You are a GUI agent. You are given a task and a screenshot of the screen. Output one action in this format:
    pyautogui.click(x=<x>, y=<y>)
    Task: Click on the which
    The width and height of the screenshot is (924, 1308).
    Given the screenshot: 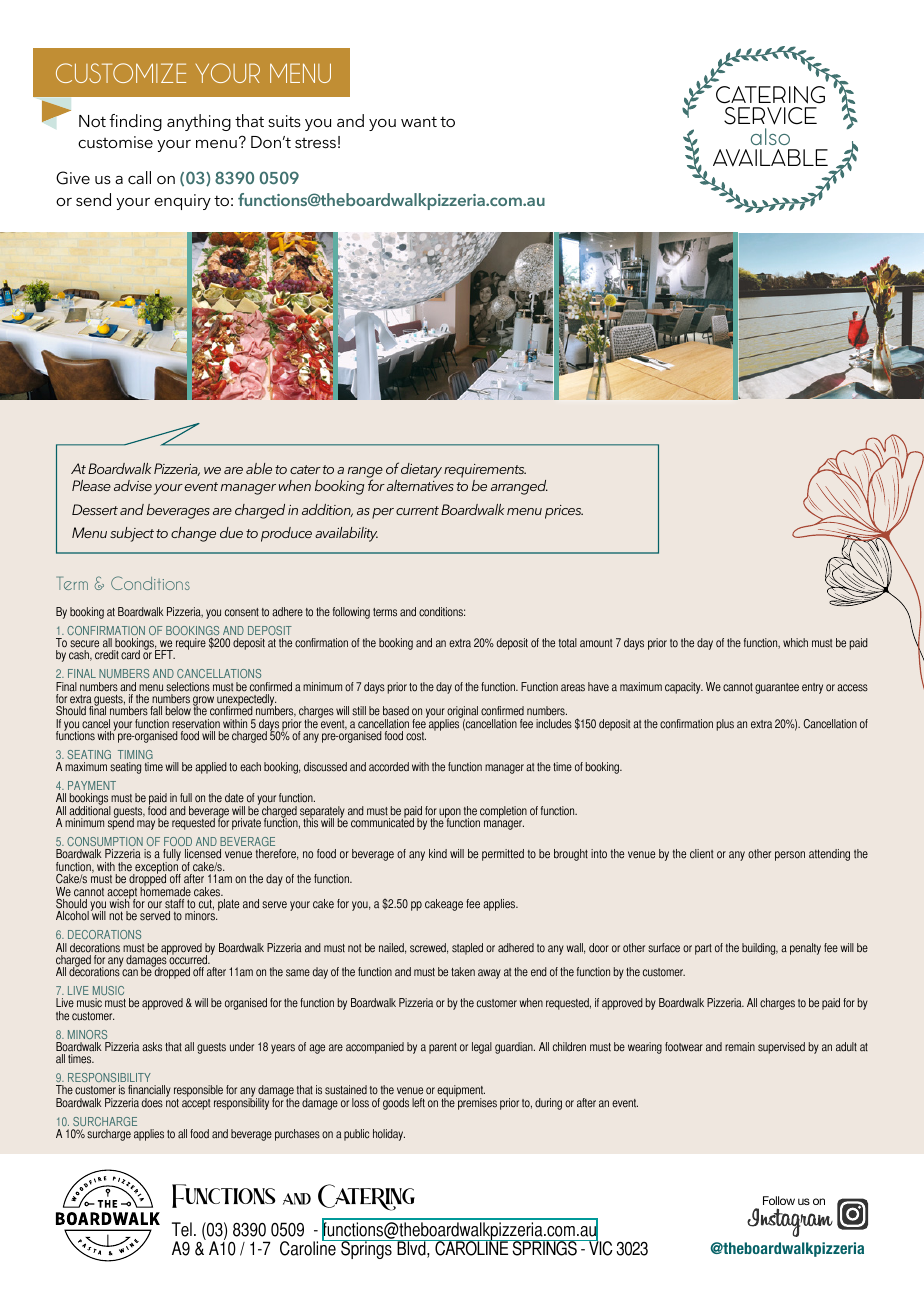 What is the action you would take?
    pyautogui.click(x=795, y=643)
